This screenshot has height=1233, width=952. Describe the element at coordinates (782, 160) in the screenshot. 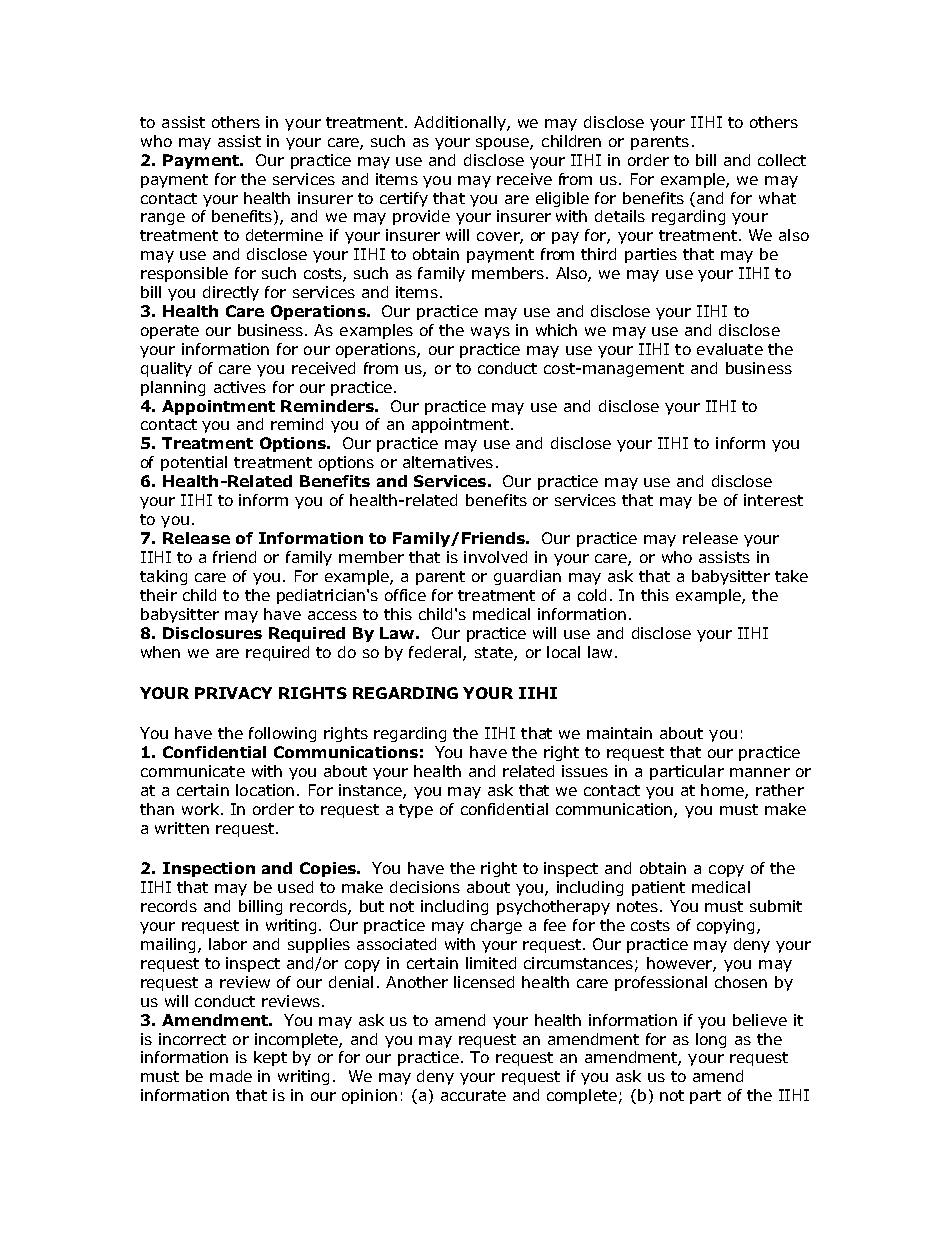

I see `collect` at that location.
